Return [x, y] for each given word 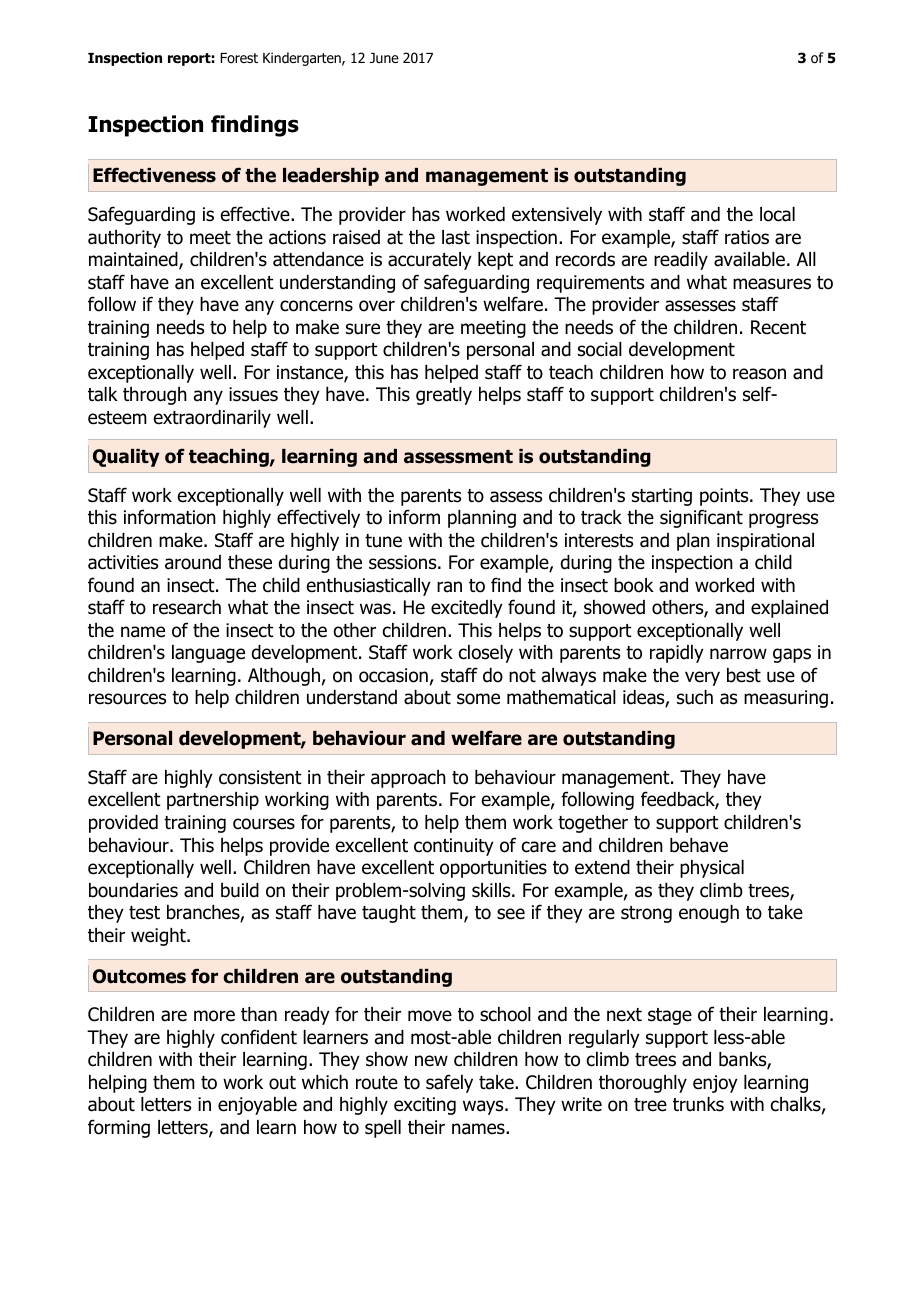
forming [119, 1128]
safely [449, 1083]
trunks [698, 1104]
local [777, 214]
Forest [239, 58]
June [384, 58]
